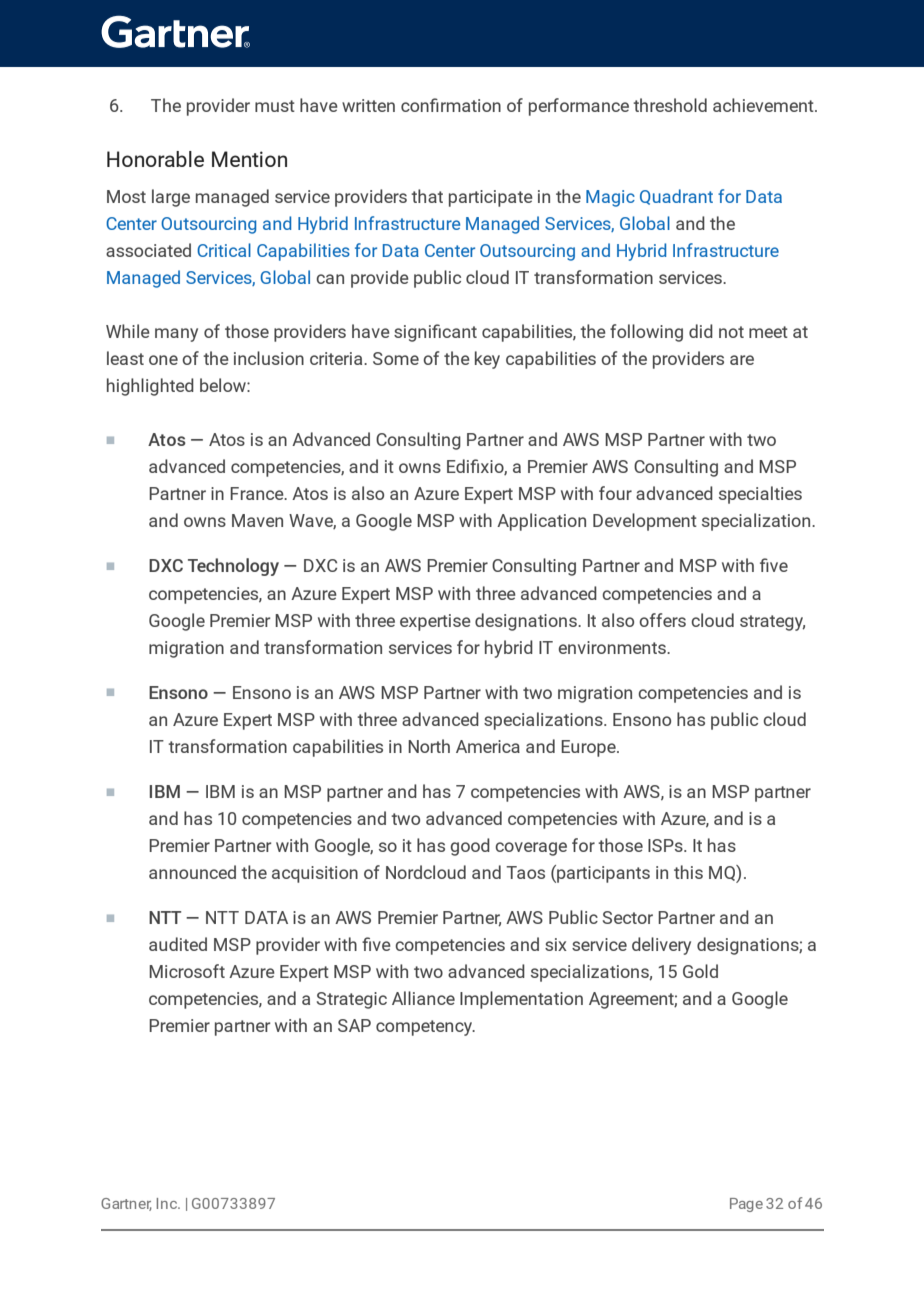 The height and width of the screenshot is (1308, 924). What do you see at coordinates (126, 1204) in the screenshot?
I see `Gartner` at bounding box center [126, 1204].
